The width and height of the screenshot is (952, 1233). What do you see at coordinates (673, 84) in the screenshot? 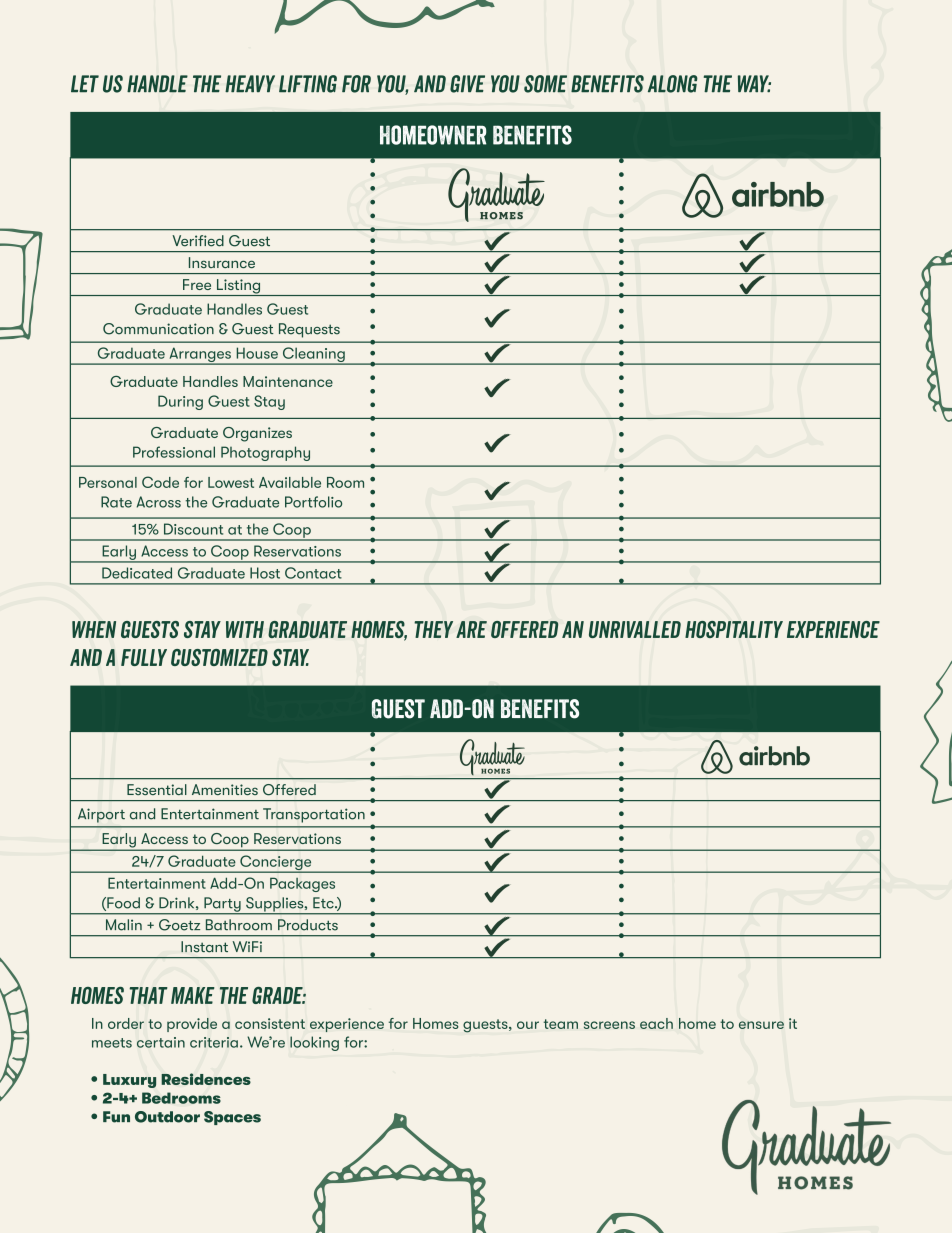
I see `along` at bounding box center [673, 84].
